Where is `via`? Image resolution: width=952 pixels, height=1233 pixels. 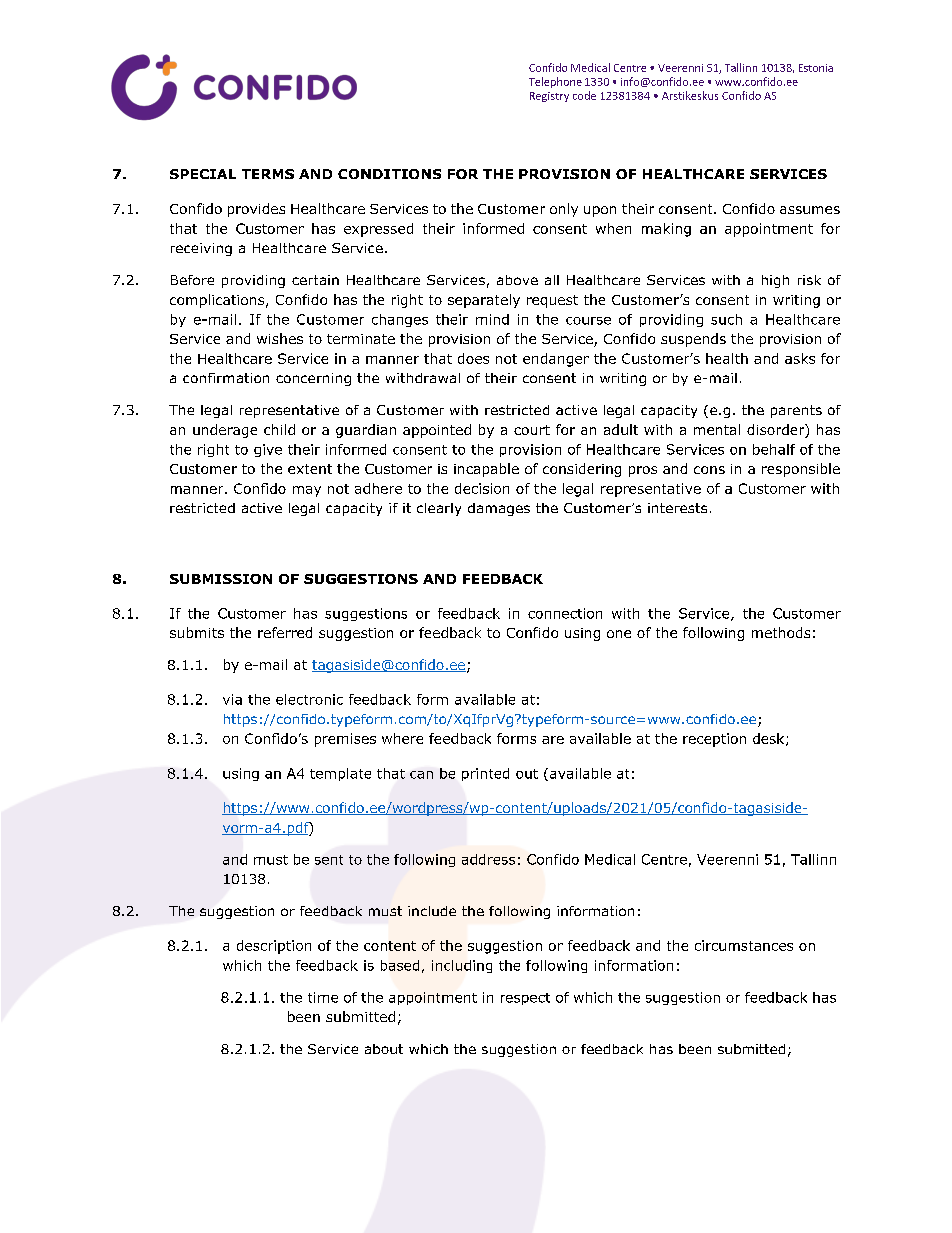
via is located at coordinates (232, 699).
